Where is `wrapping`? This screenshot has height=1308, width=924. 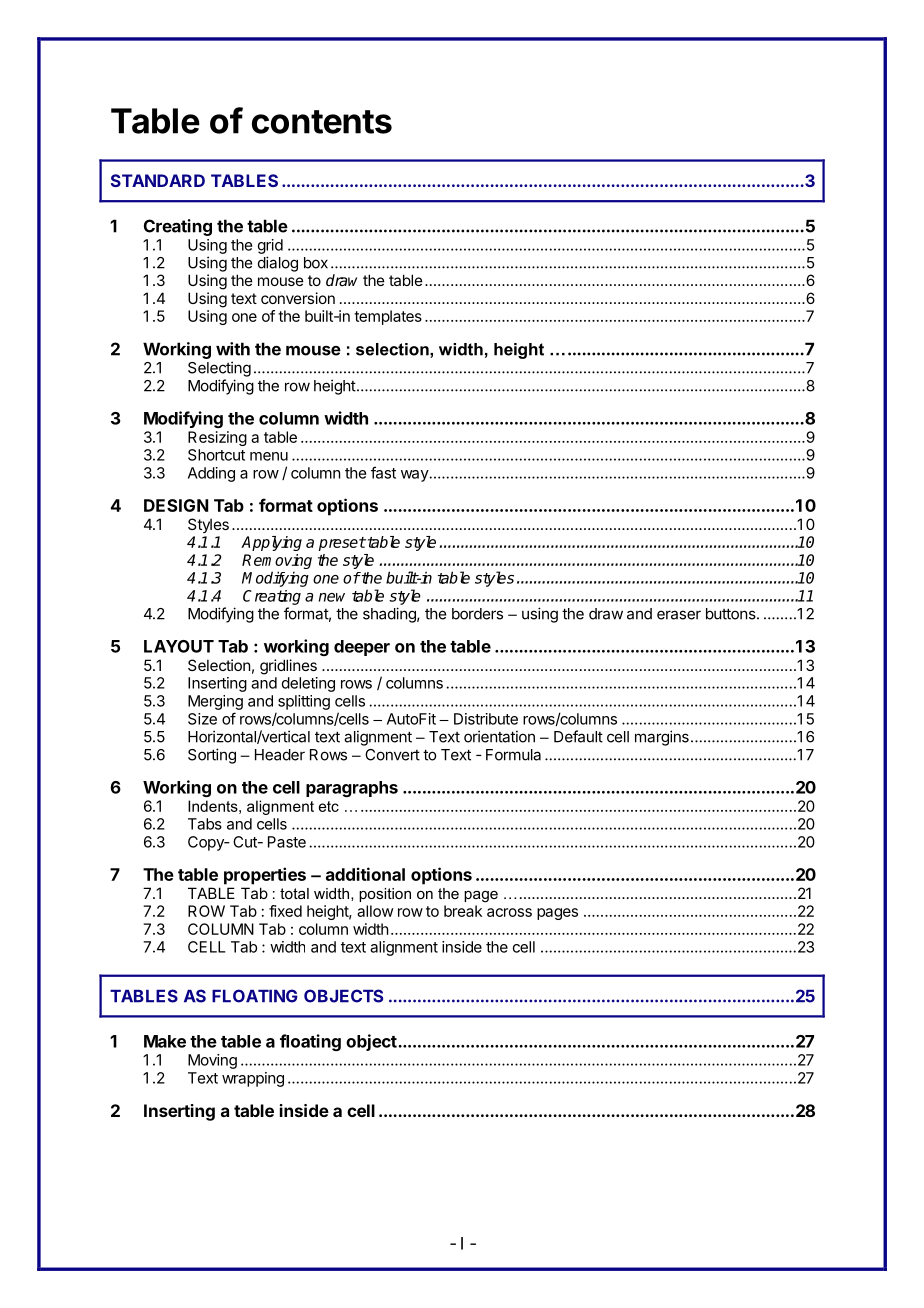
wrapping is located at coordinates (253, 1079).
